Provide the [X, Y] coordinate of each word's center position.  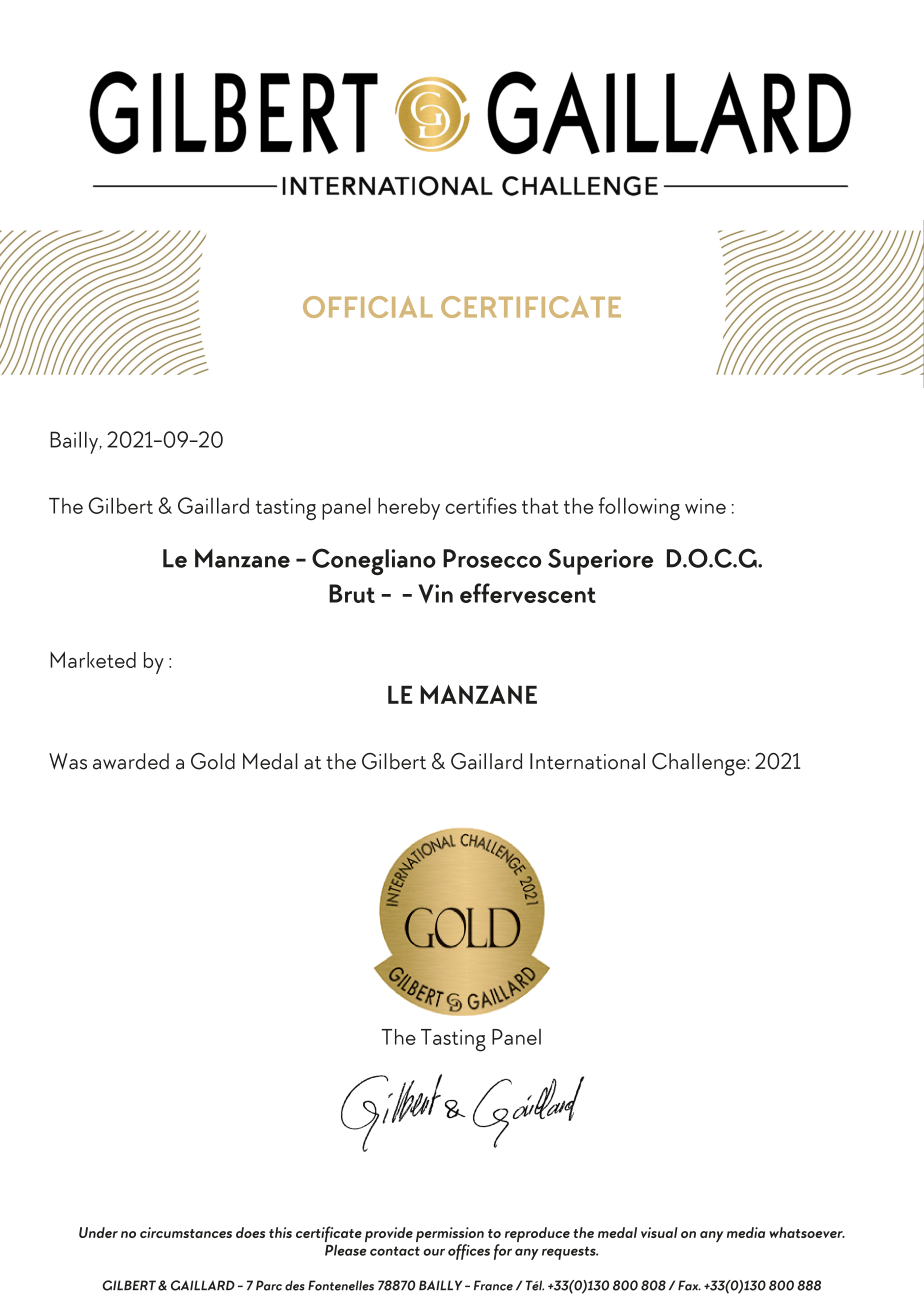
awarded [131, 761]
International [587, 761]
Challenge [700, 764]
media [746, 1232]
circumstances [186, 1232]
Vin [435, 593]
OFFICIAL [368, 307]
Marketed [93, 659]
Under [98, 1232]
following [639, 508]
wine [705, 506]
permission [450, 1236]
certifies [481, 505]
